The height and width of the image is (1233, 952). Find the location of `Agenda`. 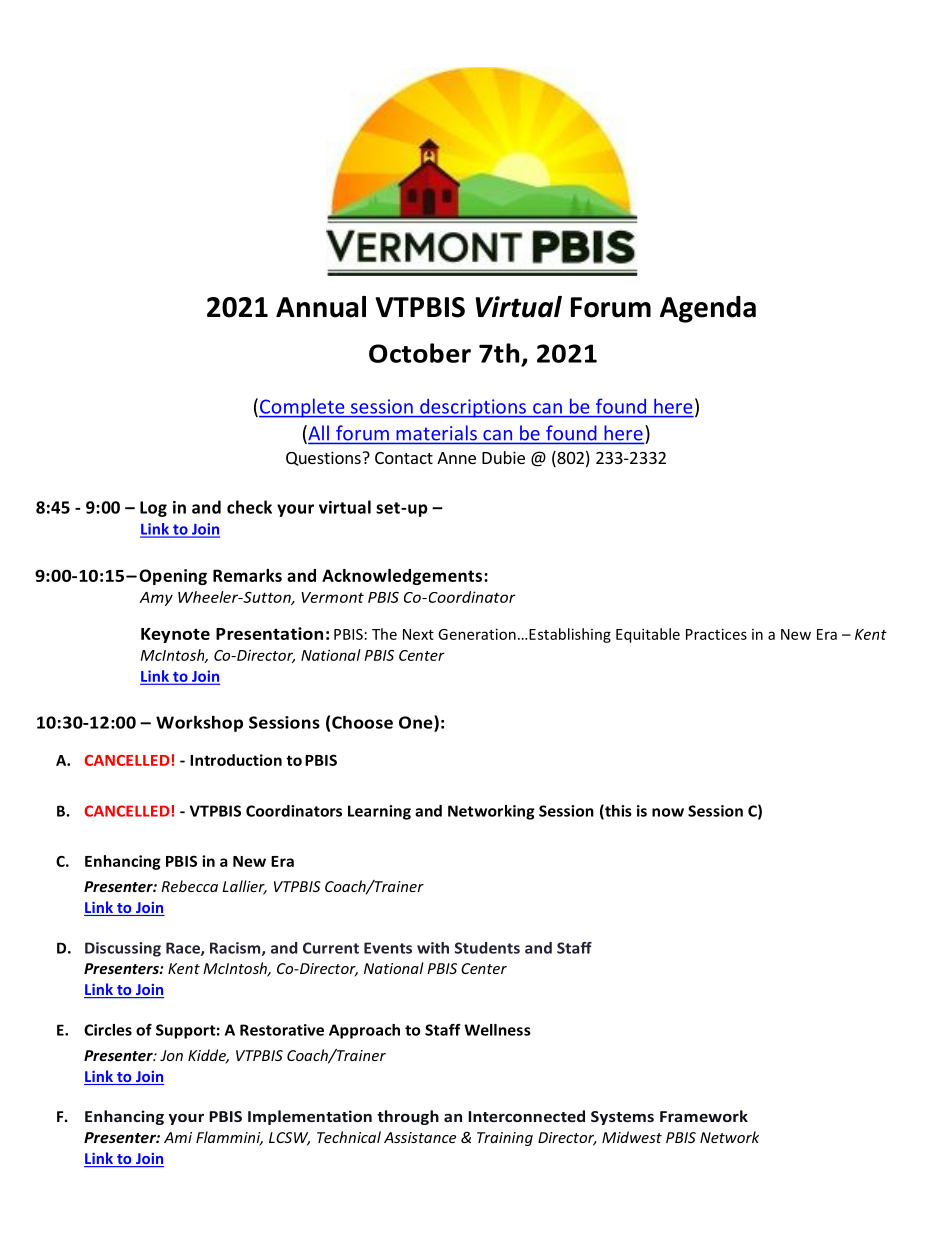

Agenda is located at coordinates (708, 309).
